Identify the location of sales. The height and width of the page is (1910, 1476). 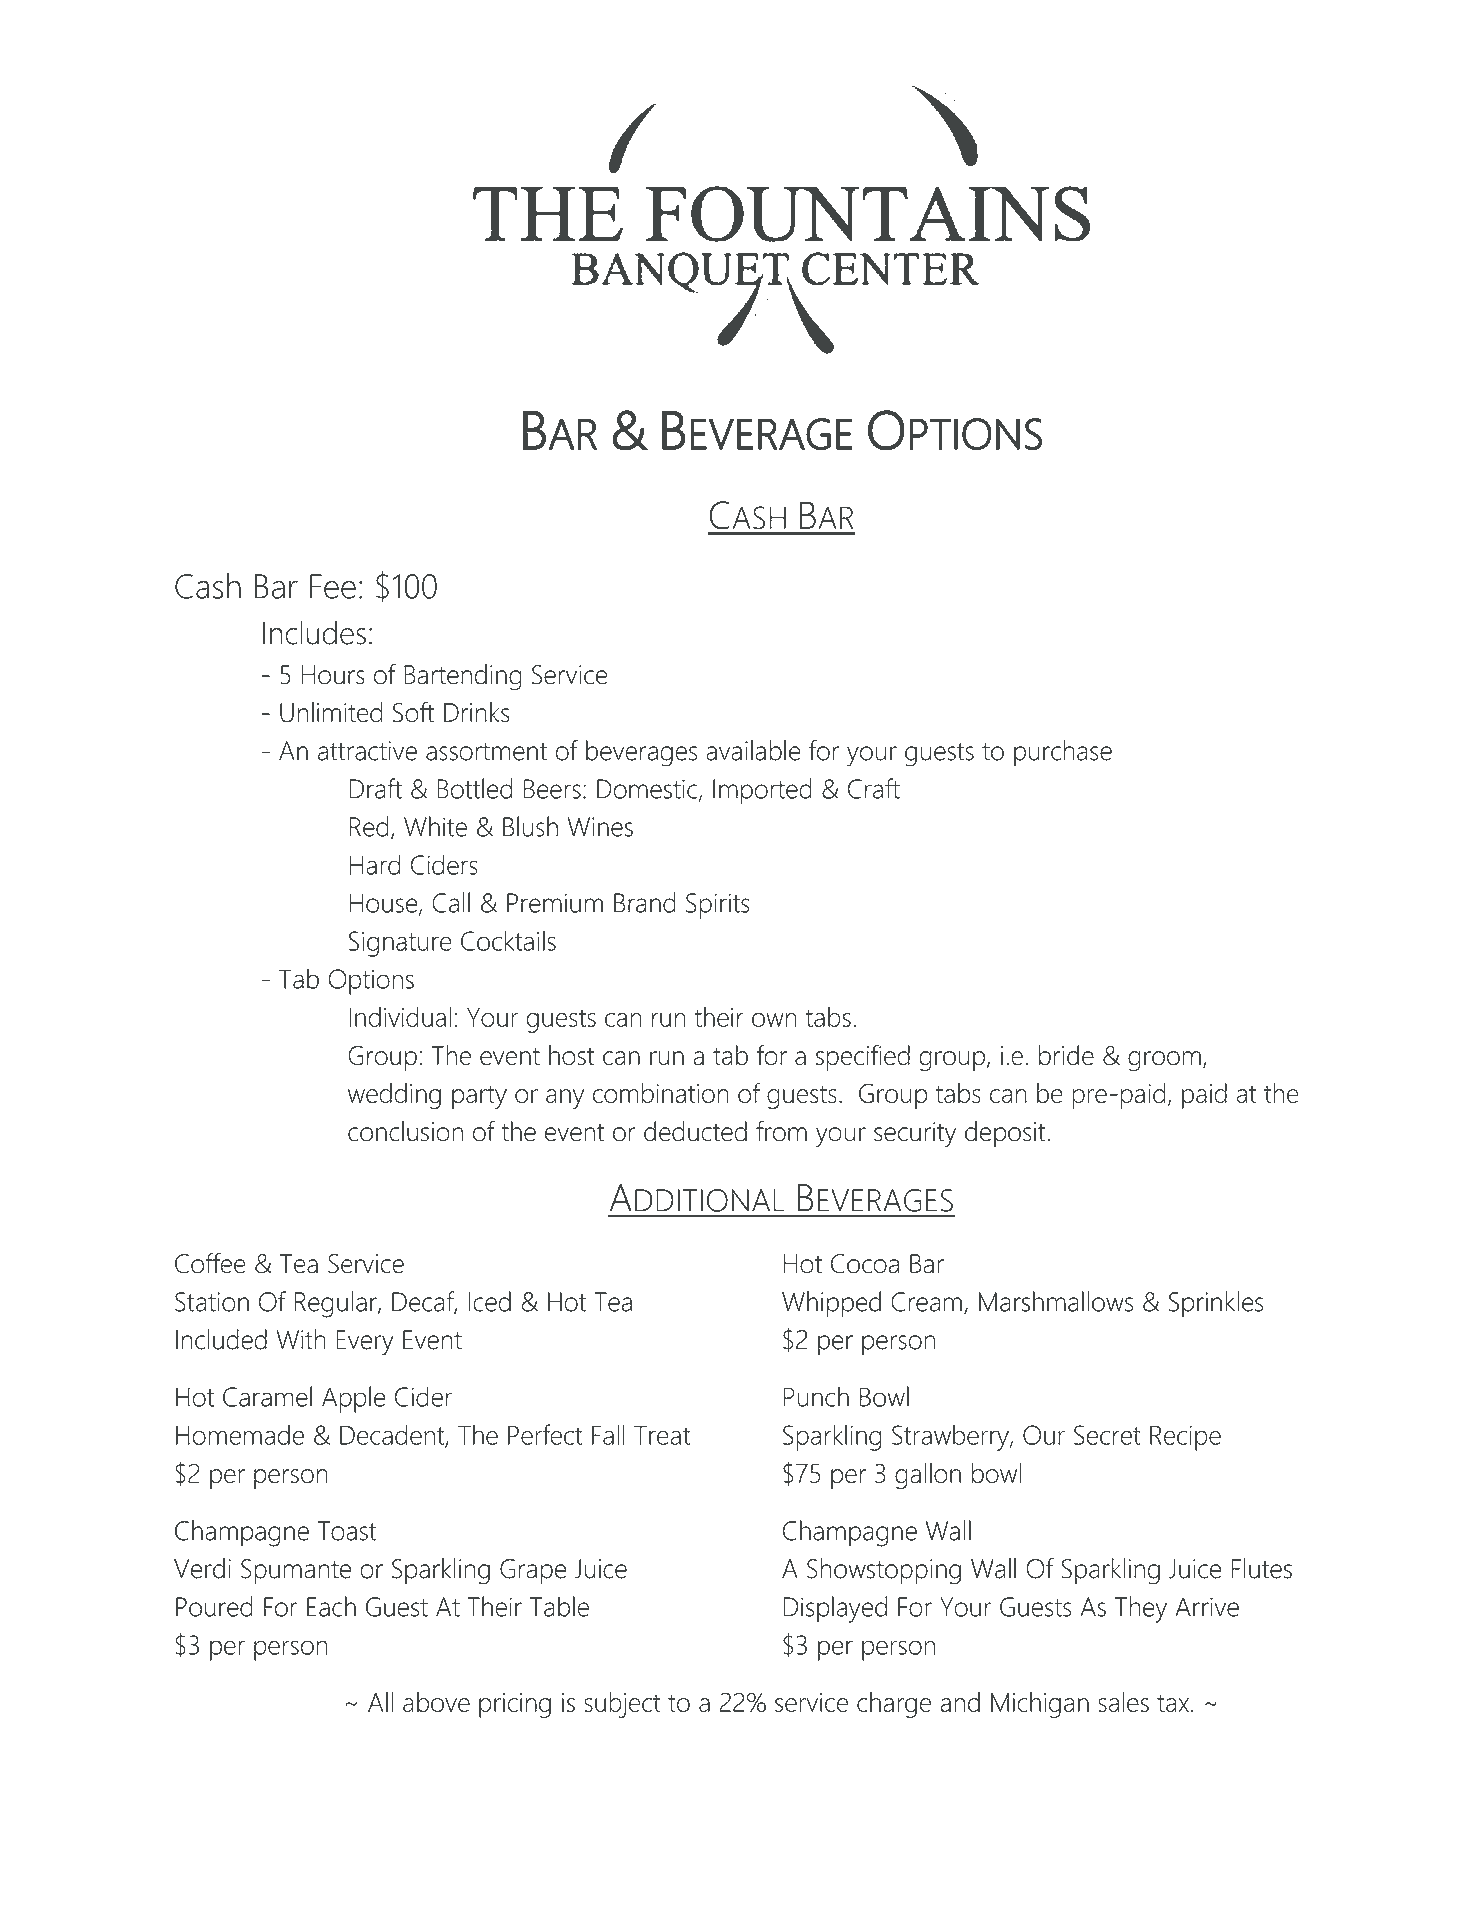
(1123, 1702).
